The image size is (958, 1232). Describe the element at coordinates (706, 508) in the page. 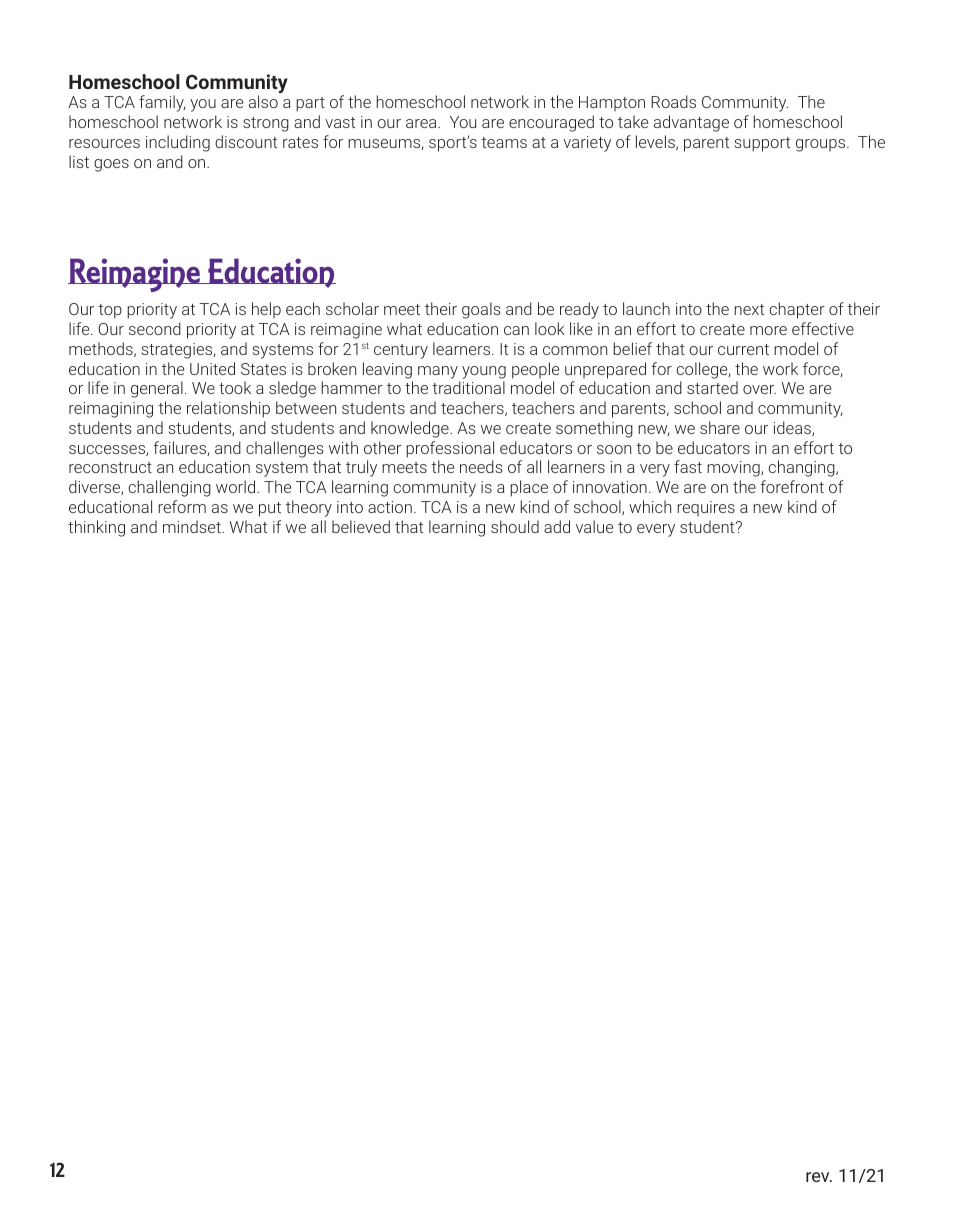

I see `requires` at that location.
